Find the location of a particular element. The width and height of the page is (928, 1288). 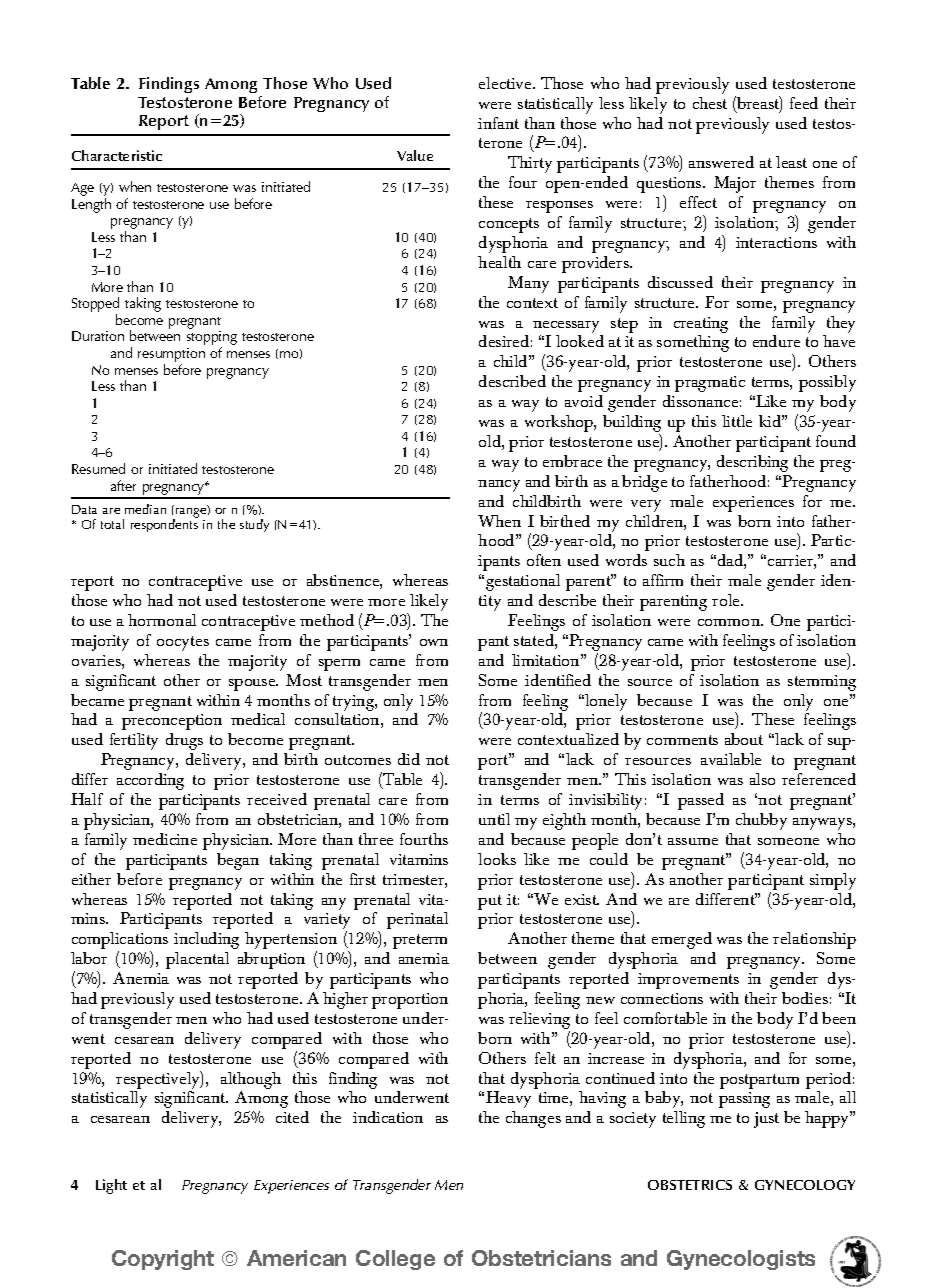

looks is located at coordinates (497, 859).
